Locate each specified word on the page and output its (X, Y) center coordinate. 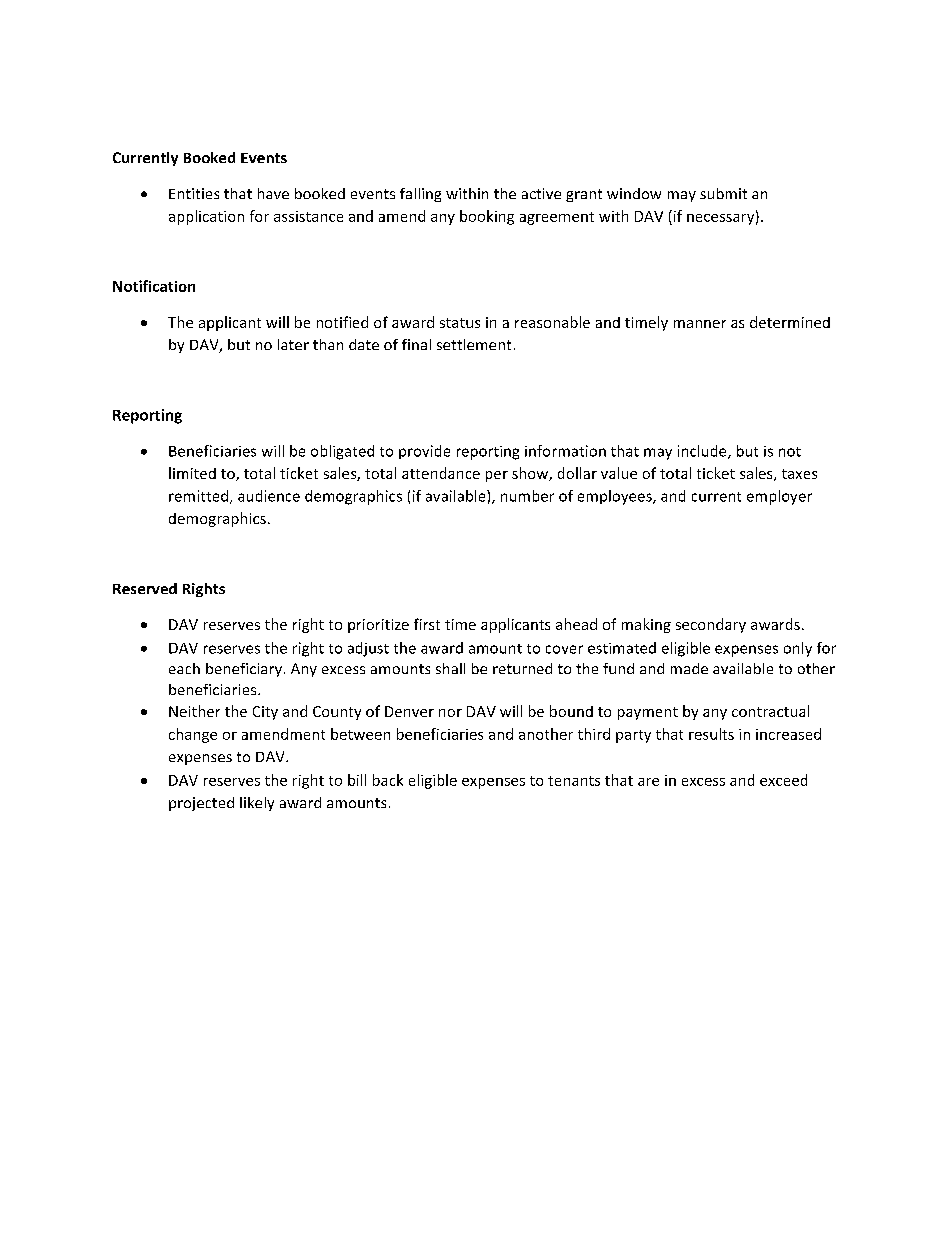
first (427, 624)
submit (723, 193)
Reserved (145, 588)
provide (424, 452)
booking (487, 217)
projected (201, 804)
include (703, 452)
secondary (711, 625)
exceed (783, 780)
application (206, 217)
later (293, 344)
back (388, 780)
